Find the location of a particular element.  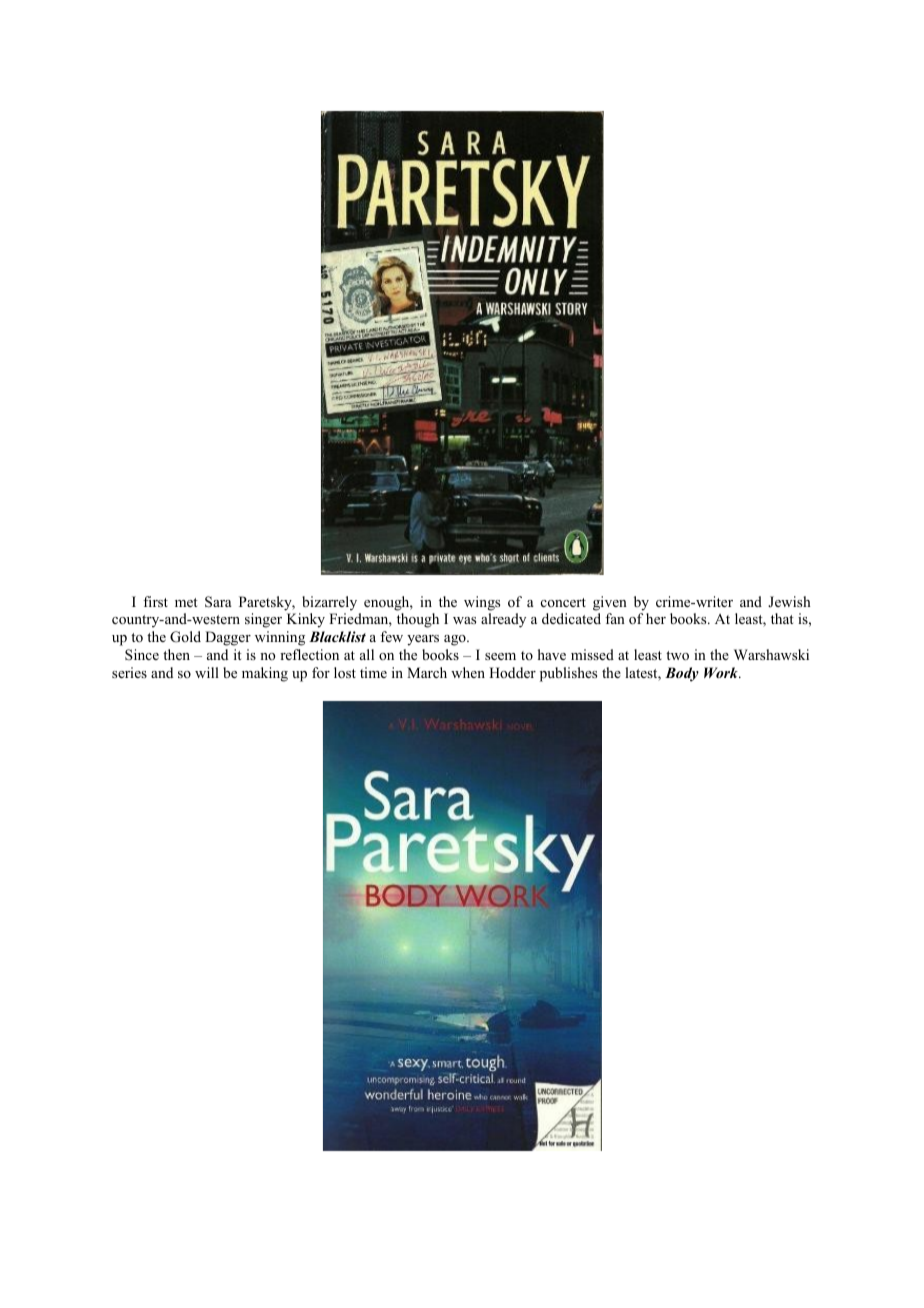

Jewish is located at coordinates (789, 601).
